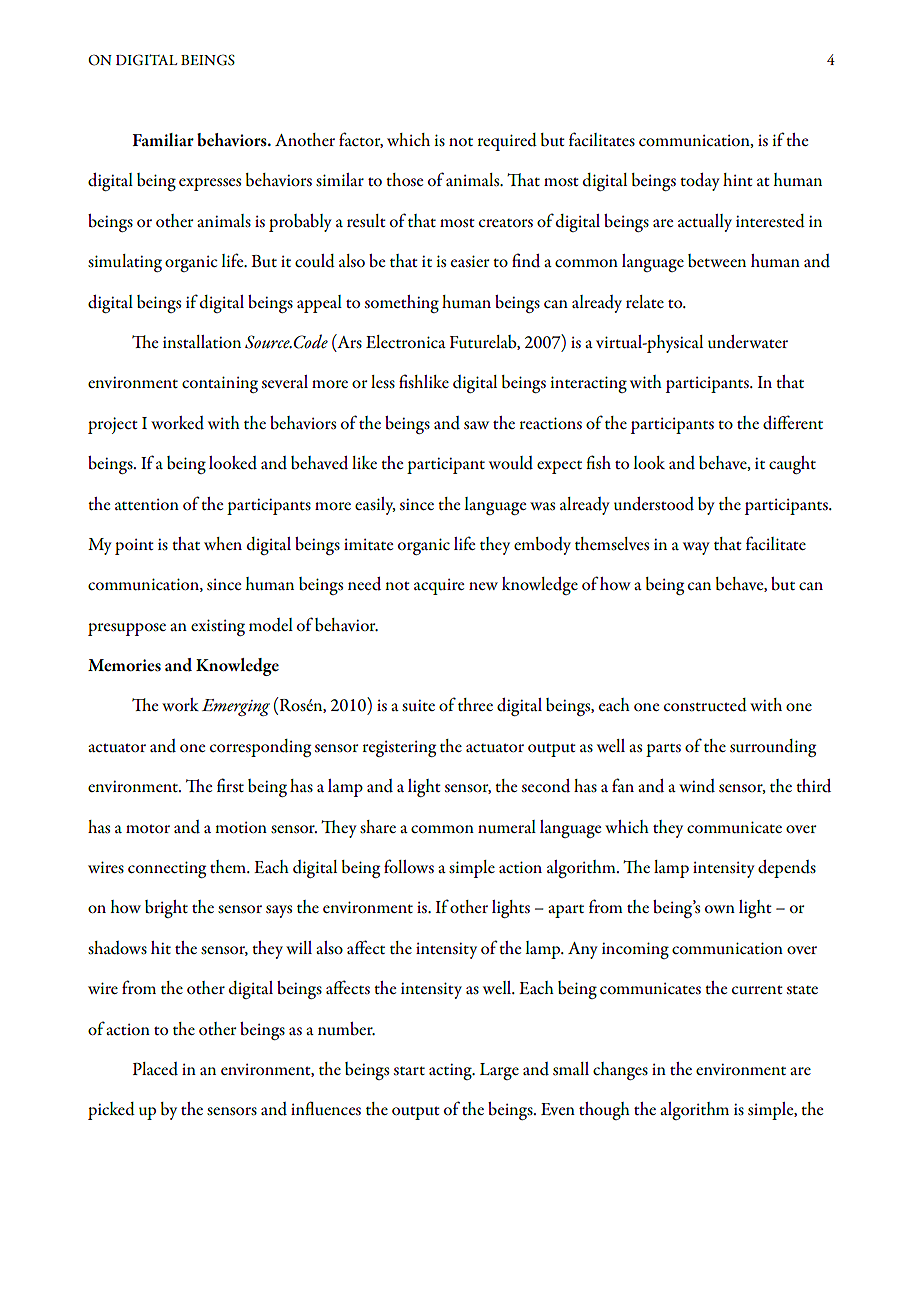 This screenshot has width=924, height=1308. I want to click on Placed, so click(155, 1069).
